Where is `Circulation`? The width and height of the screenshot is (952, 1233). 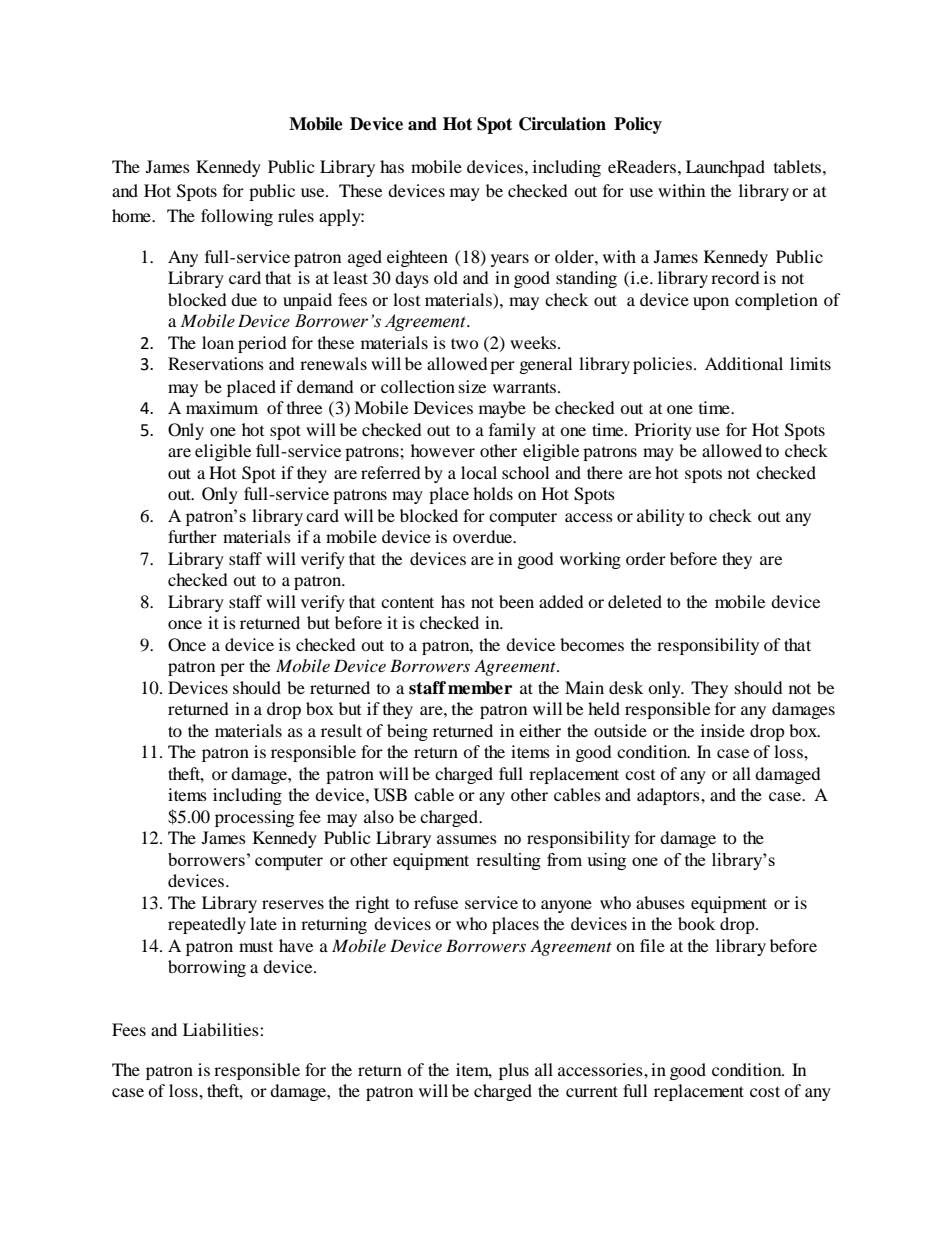 Circulation is located at coordinates (562, 124).
